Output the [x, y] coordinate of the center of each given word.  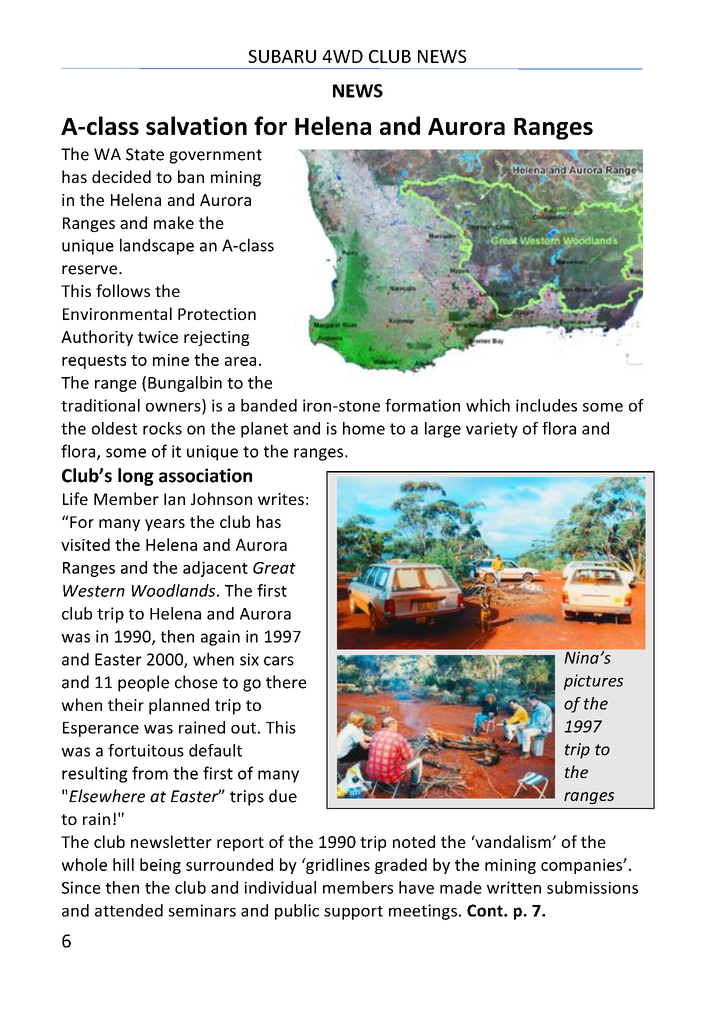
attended [129, 910]
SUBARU [282, 56]
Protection [217, 314]
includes [546, 405]
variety [492, 430]
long [136, 477]
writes [281, 499]
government [215, 156]
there [286, 682]
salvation [196, 125]
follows [123, 290]
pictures [593, 682]
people [143, 683]
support [353, 913]
